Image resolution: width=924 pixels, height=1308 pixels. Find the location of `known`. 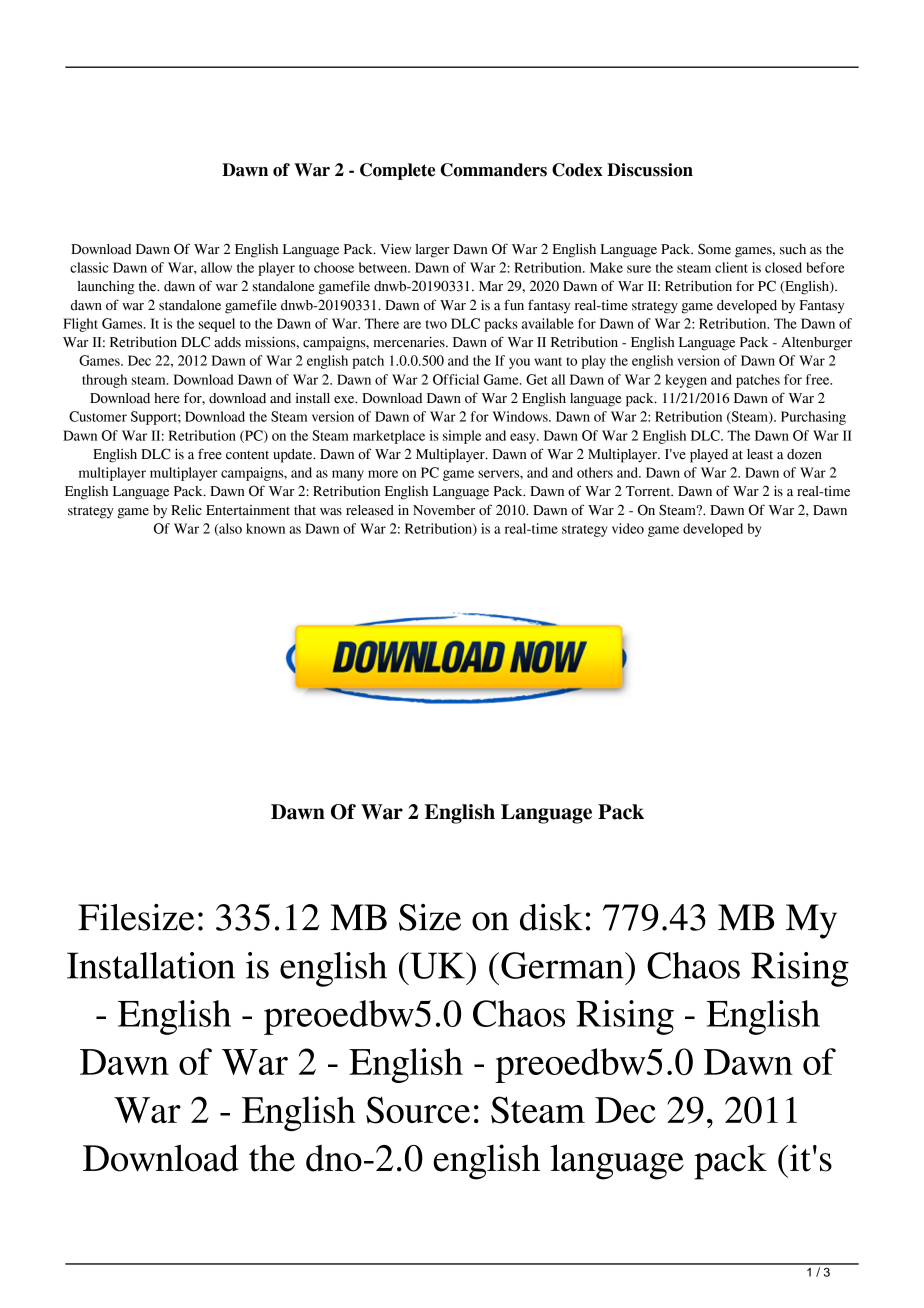

known is located at coordinates (265, 528).
